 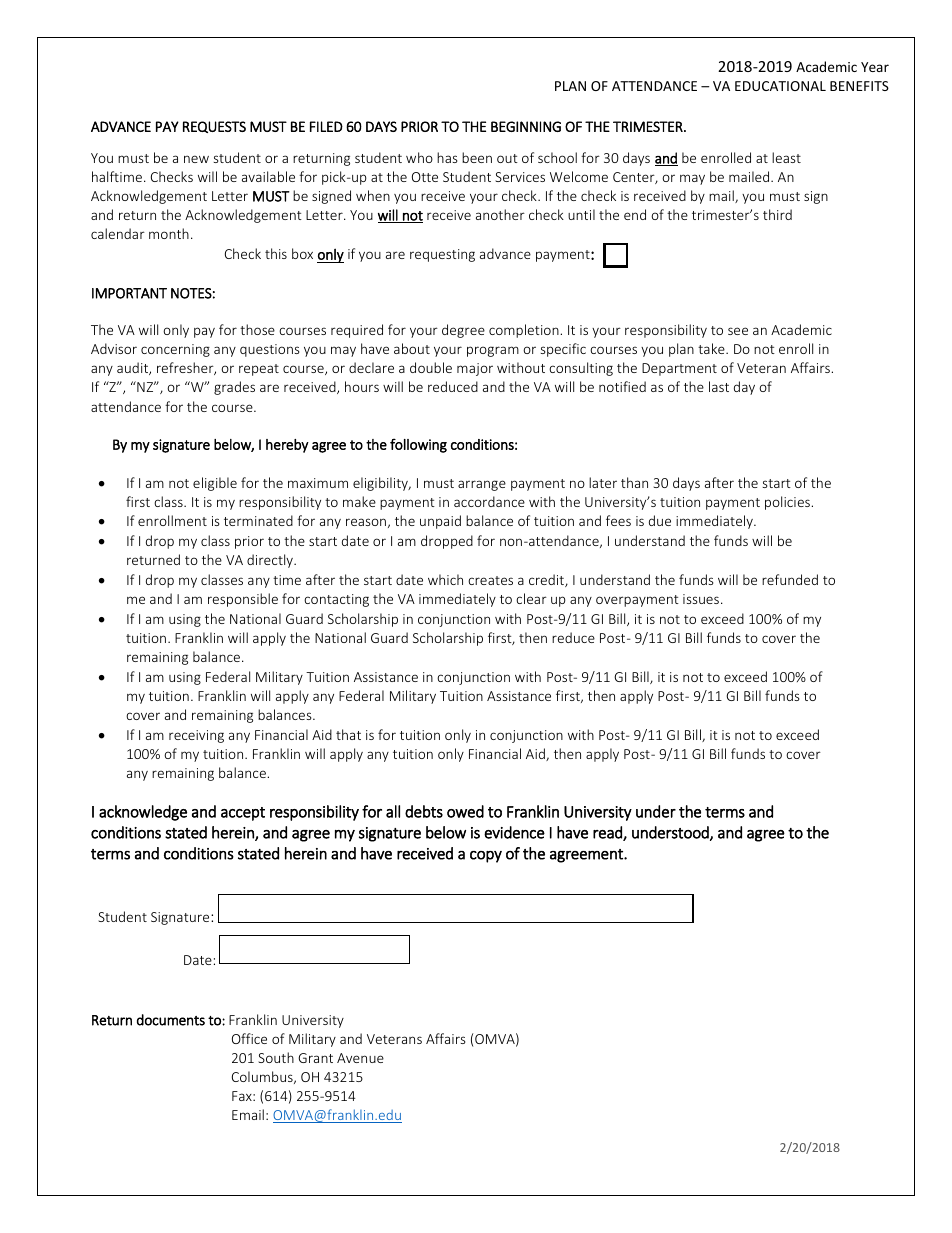 I want to click on documents, so click(x=171, y=1020).
